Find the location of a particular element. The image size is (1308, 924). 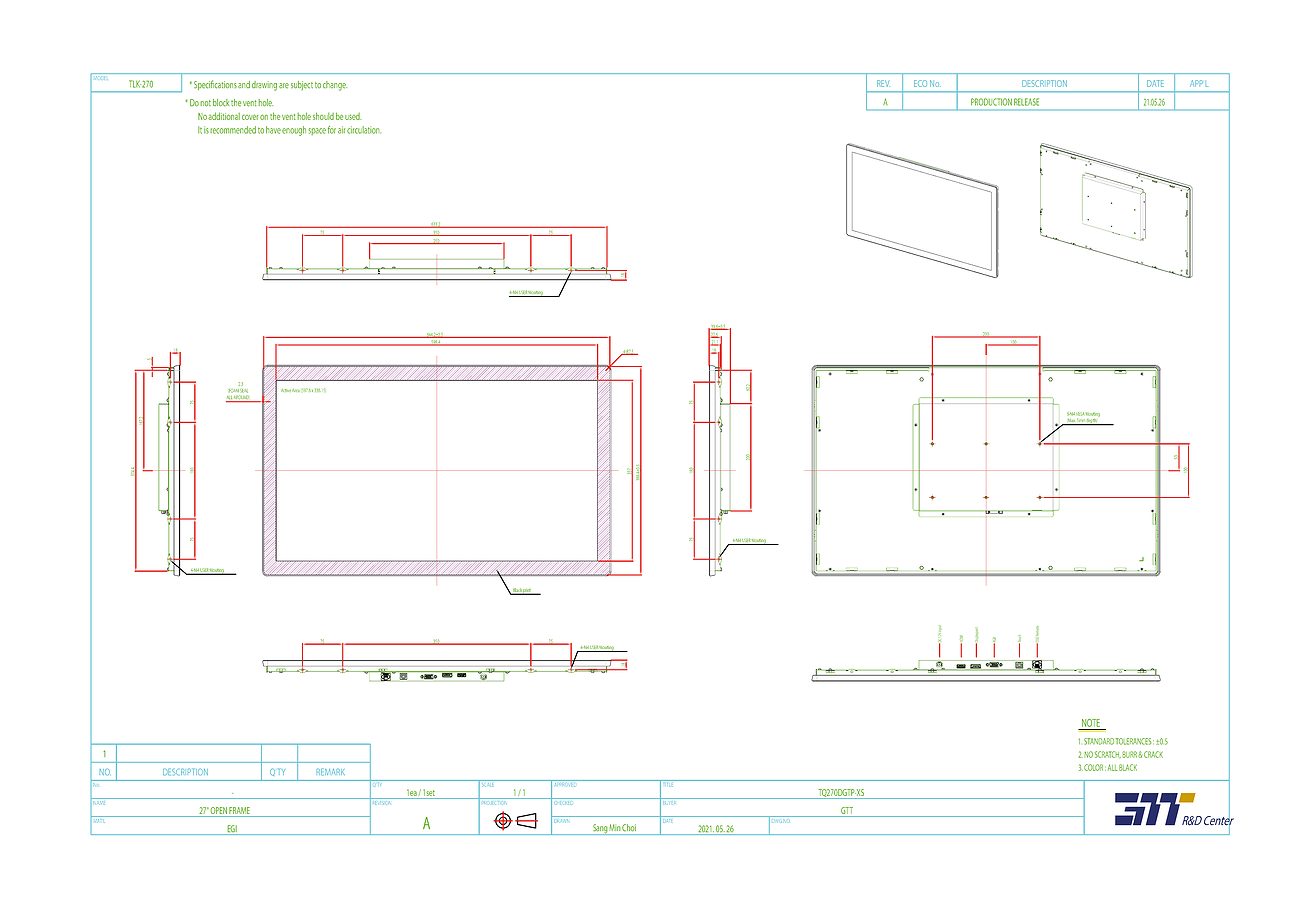

Choi is located at coordinates (629, 827).
